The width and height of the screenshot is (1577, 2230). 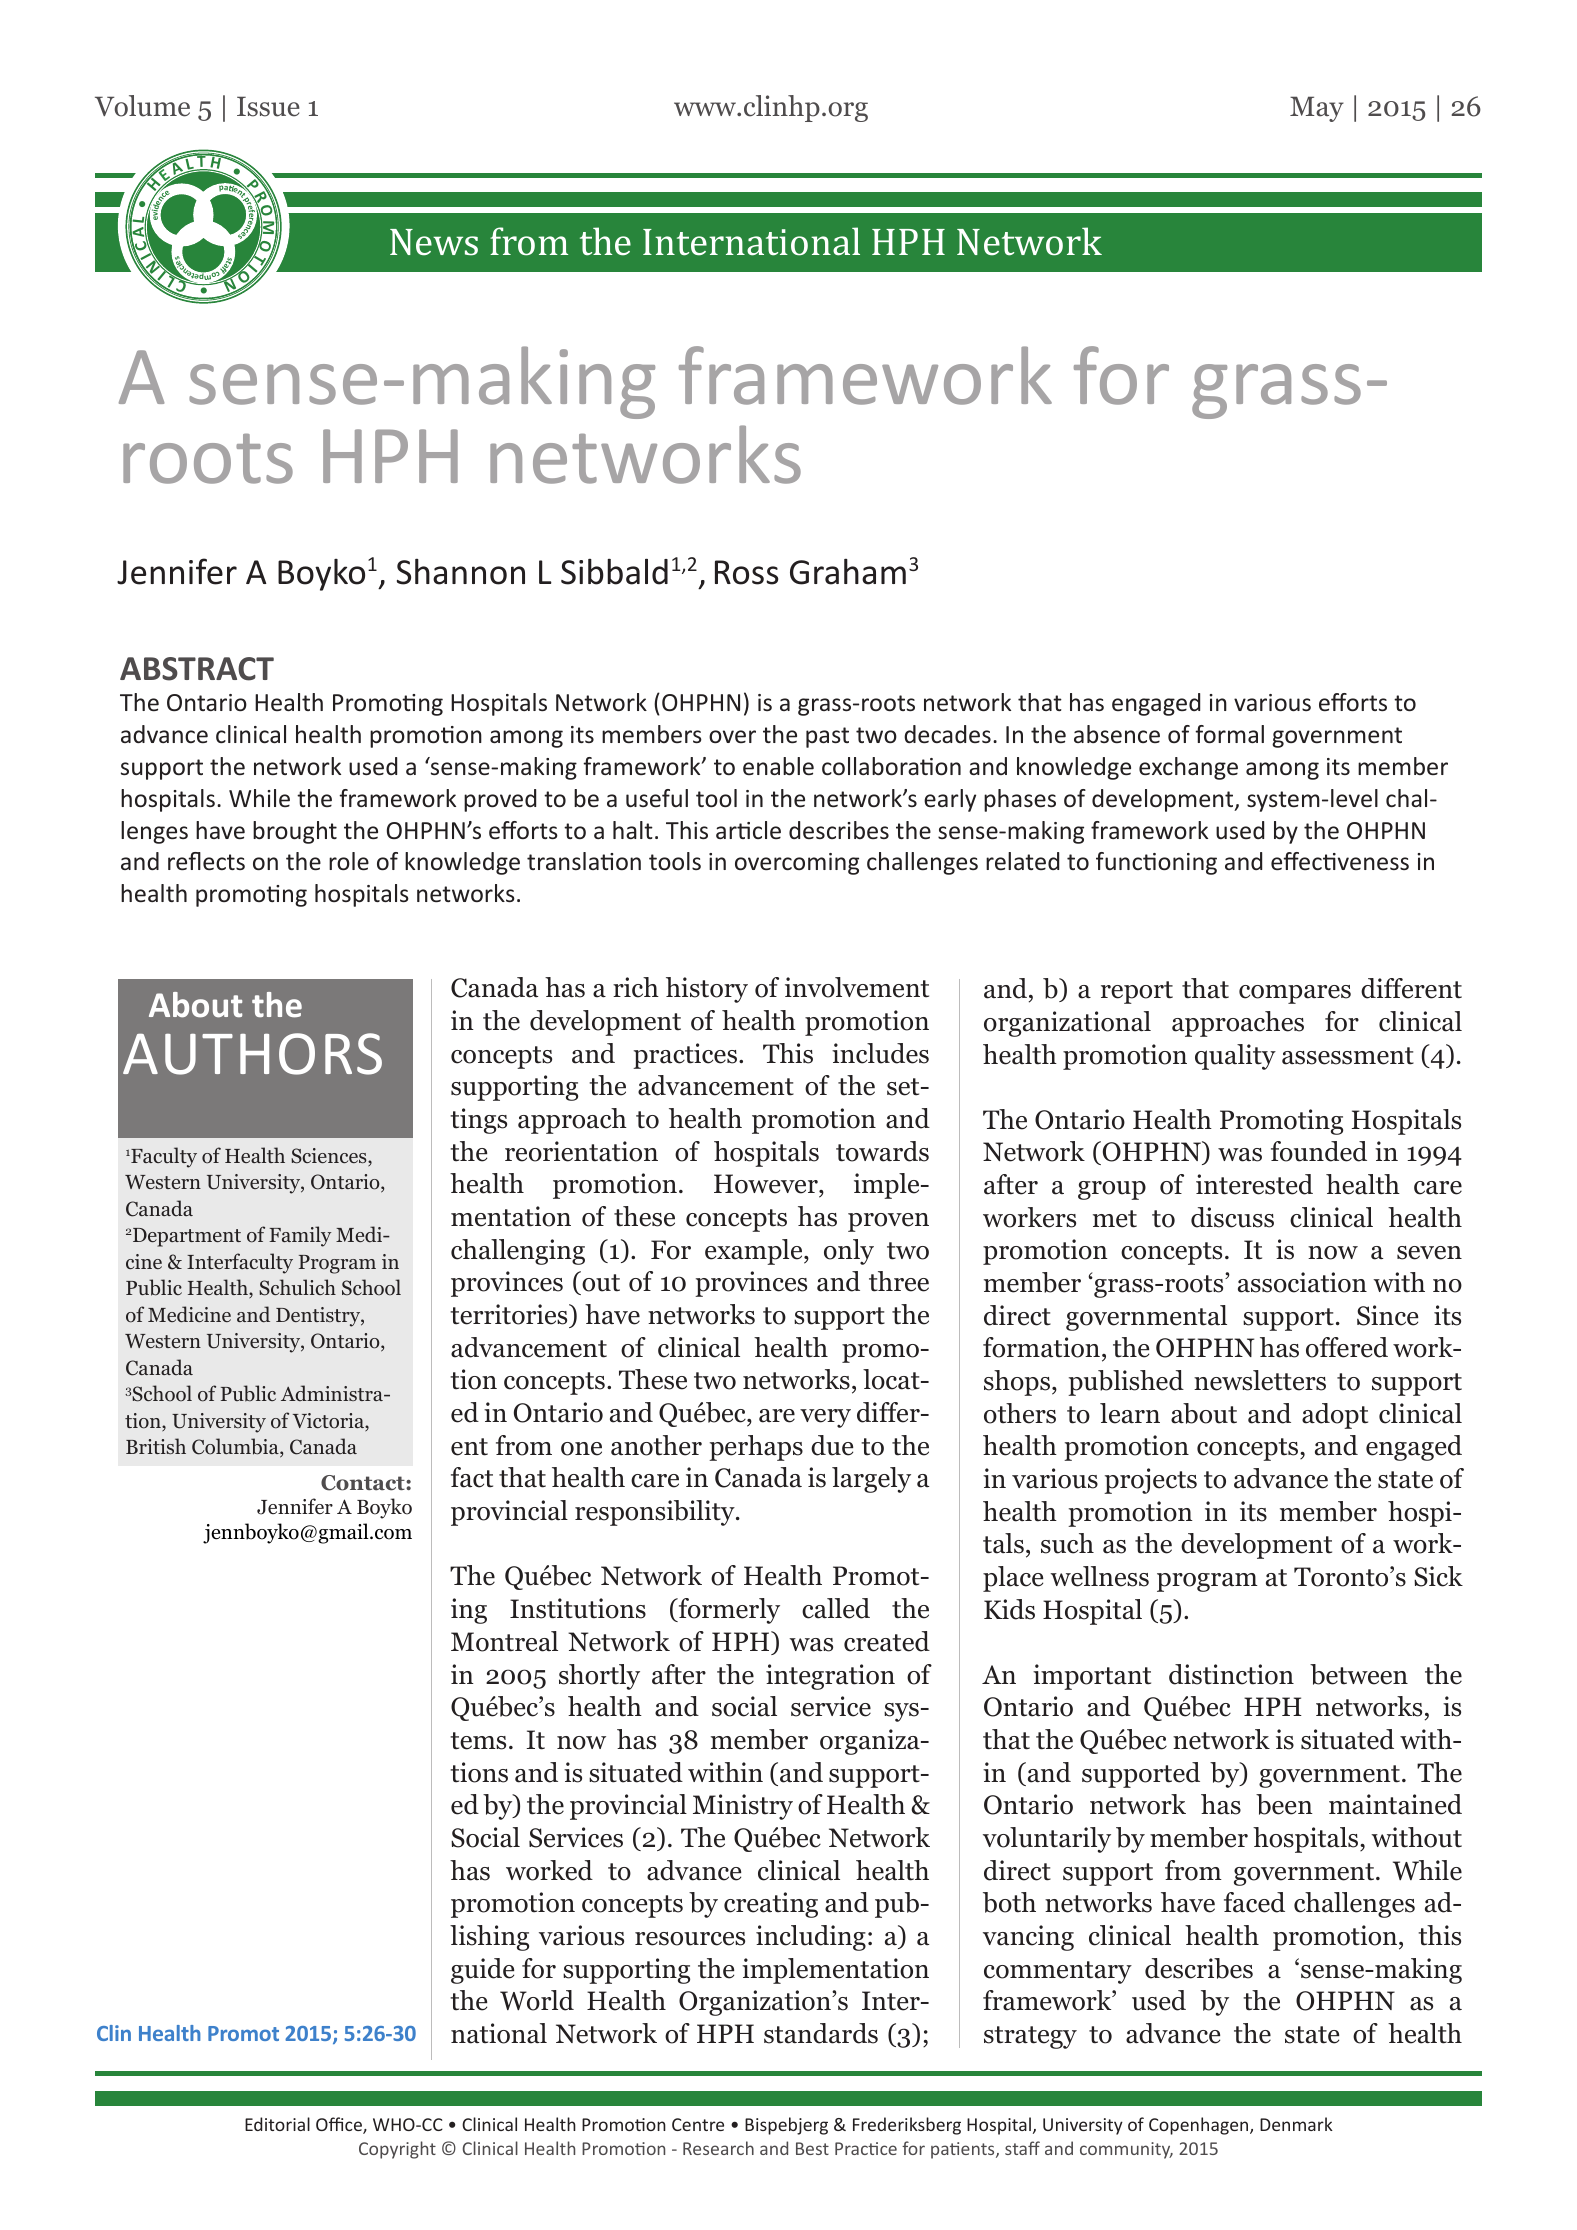 What do you see at coordinates (1229, 734) in the screenshot?
I see `formal` at bounding box center [1229, 734].
